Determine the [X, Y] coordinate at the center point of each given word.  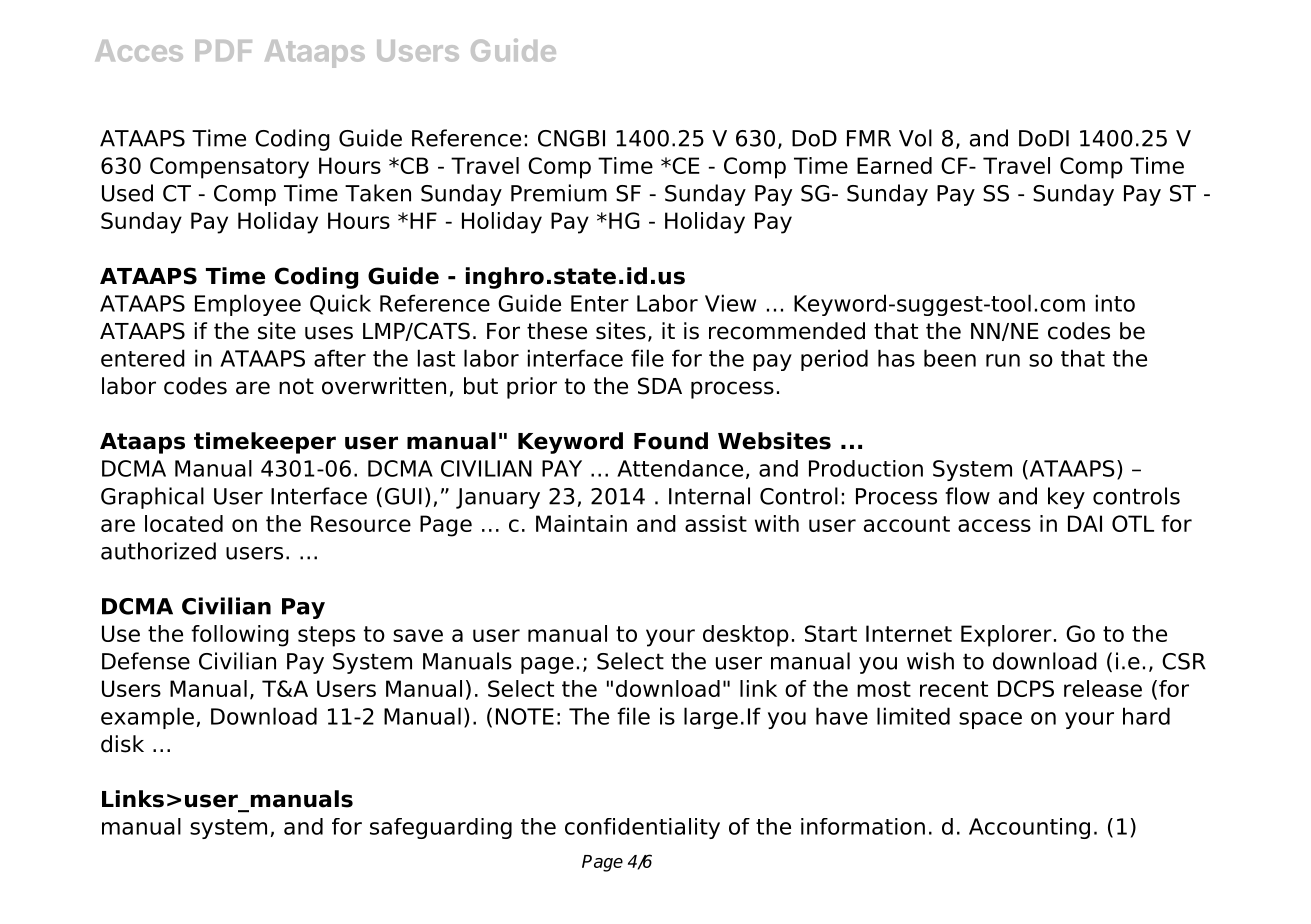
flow [967, 496]
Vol [915, 138]
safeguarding [441, 828]
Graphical [152, 498]
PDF [223, 50]
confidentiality [642, 828]
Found [671, 441]
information [863, 826]
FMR [869, 138]
